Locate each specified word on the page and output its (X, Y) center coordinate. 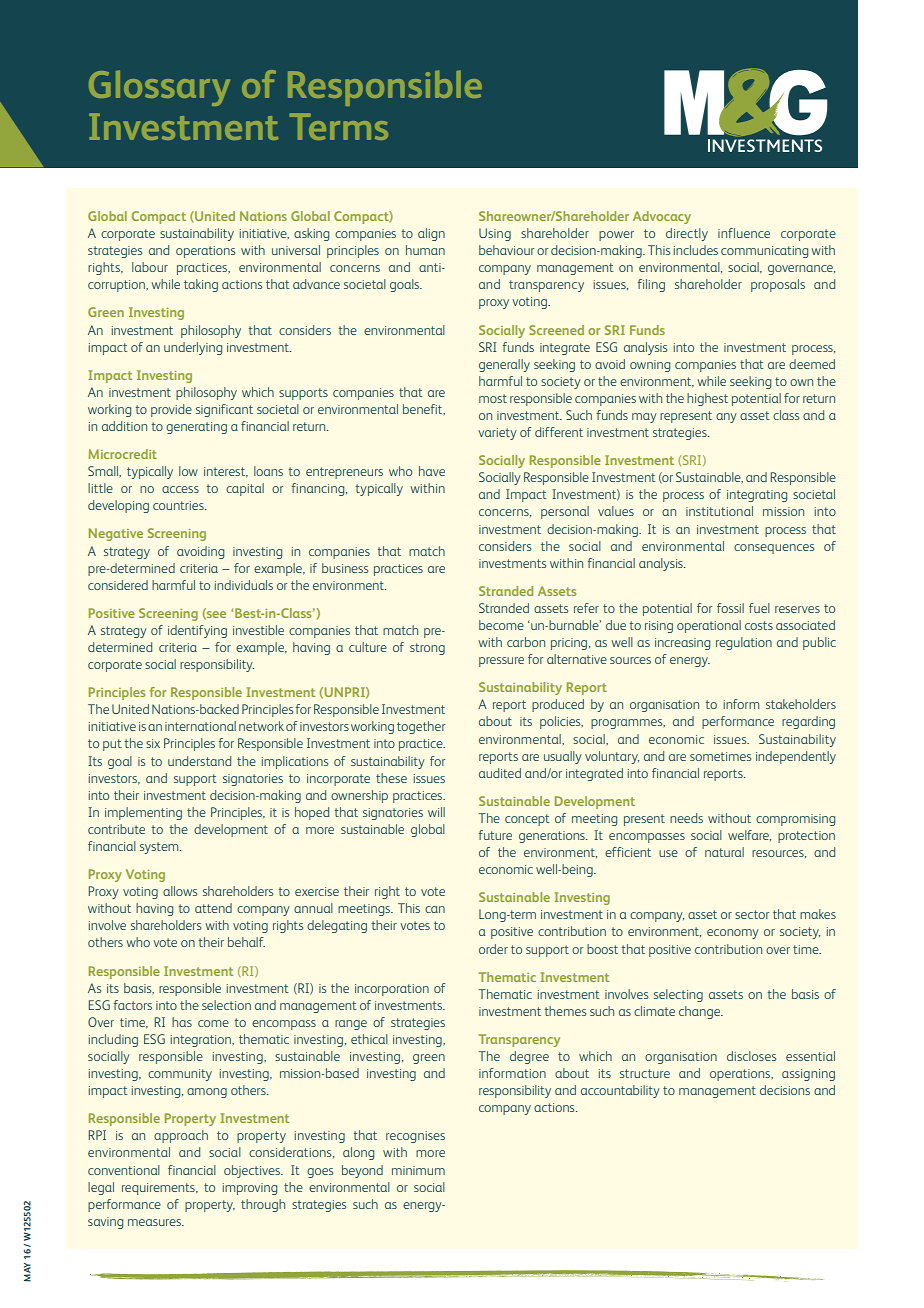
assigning (808, 1075)
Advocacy (662, 217)
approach (181, 1136)
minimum (418, 1170)
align (431, 234)
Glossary (159, 88)
